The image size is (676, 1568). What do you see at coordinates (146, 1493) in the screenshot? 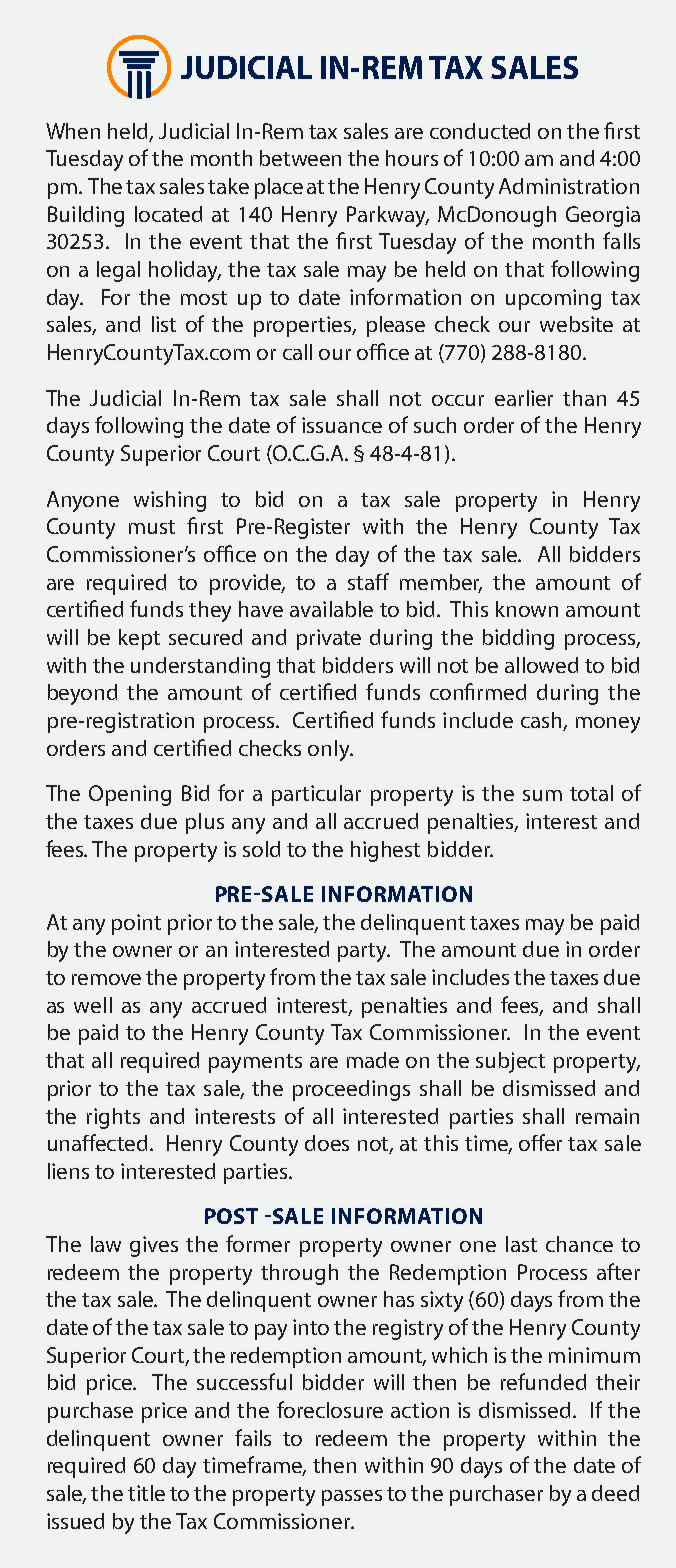
I see `title` at bounding box center [146, 1493].
